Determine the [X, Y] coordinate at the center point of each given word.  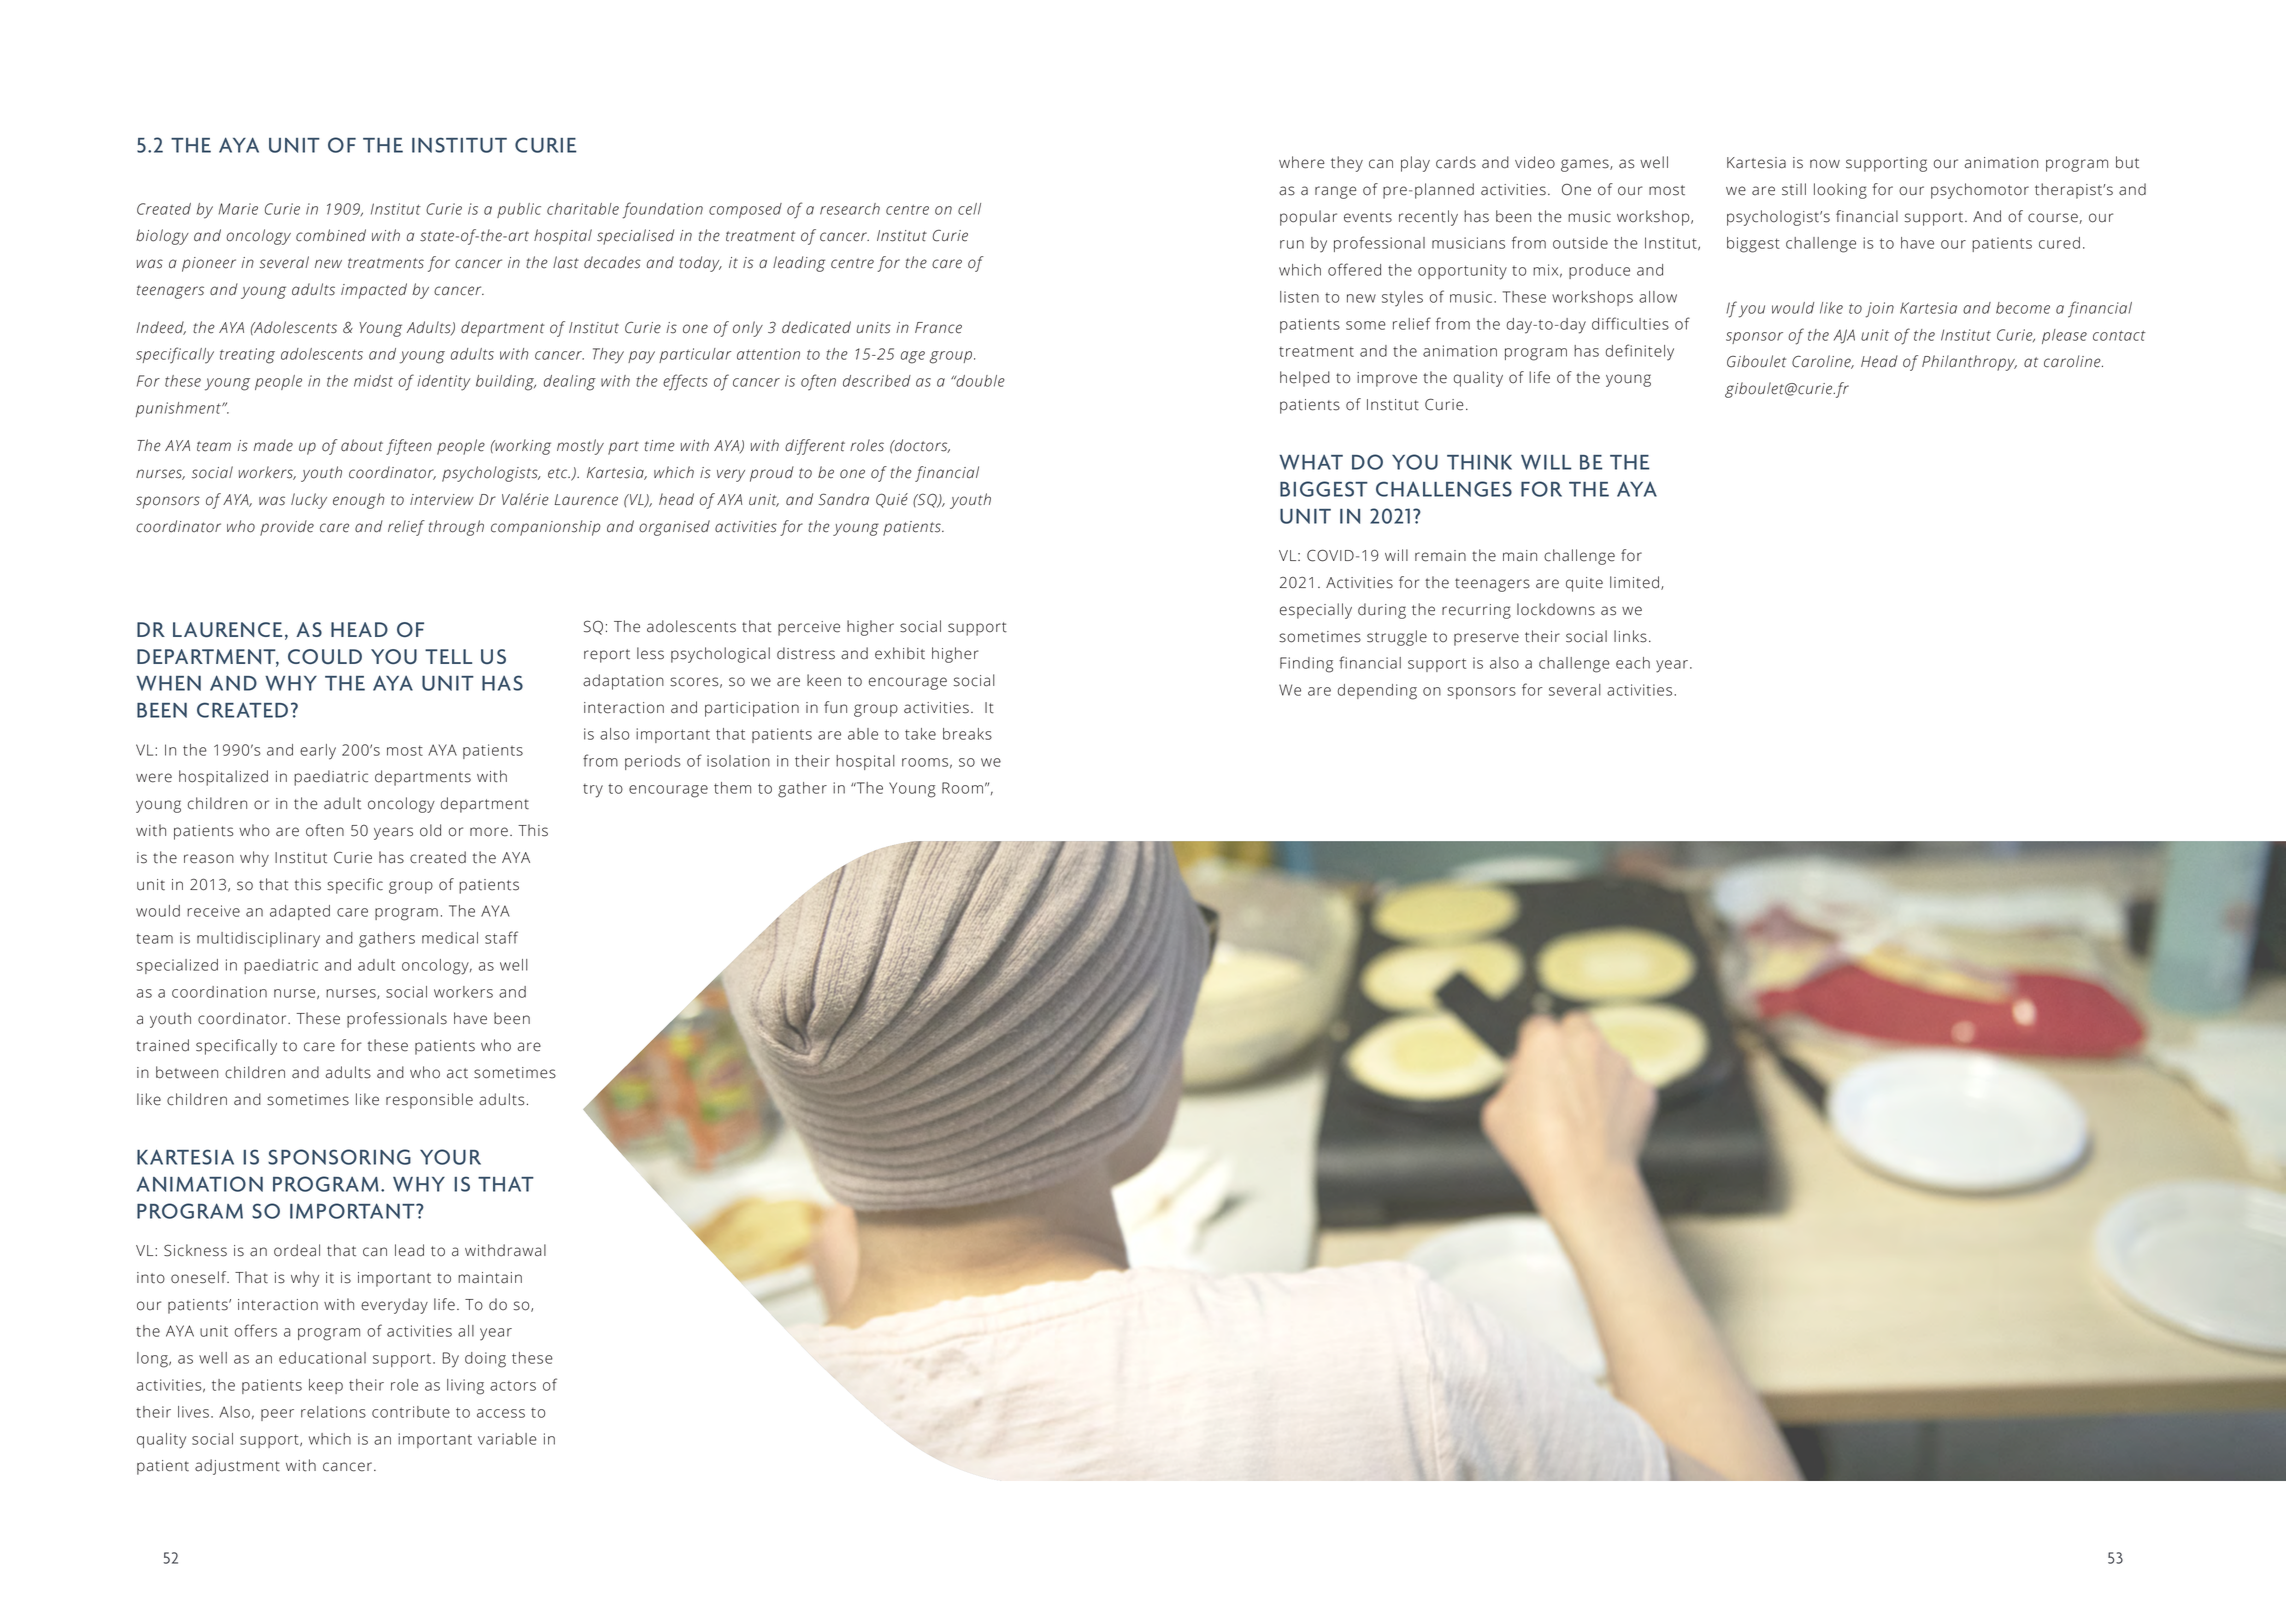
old [430, 830]
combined [331, 235]
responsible [429, 1101]
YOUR [450, 1157]
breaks [967, 734]
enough [358, 501]
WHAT [1311, 462]
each [1633, 663]
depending [1377, 692]
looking [1840, 191]
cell [969, 209]
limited [1634, 582]
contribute [411, 1412]
